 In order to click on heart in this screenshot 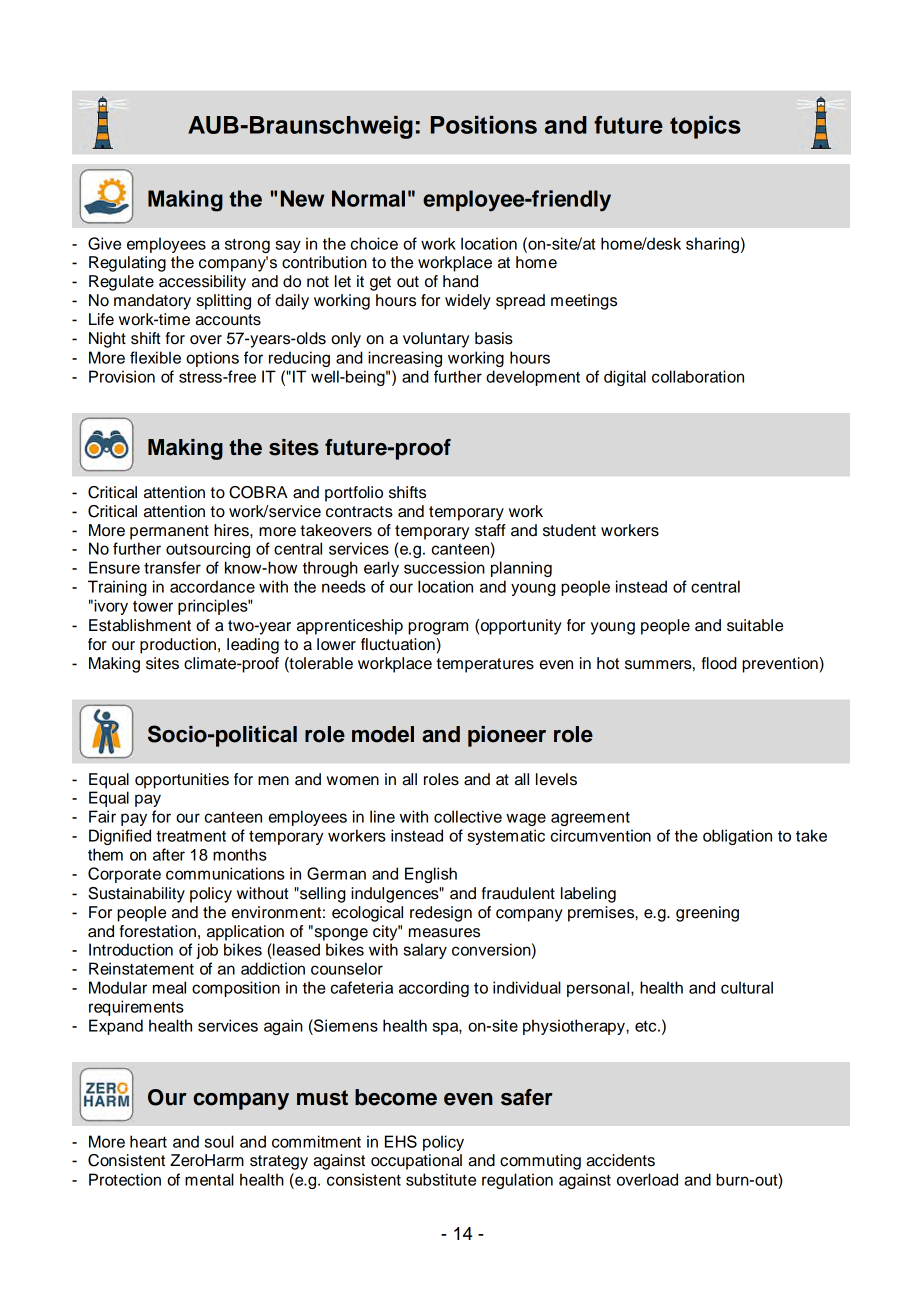, I will do `click(148, 1141)`.
